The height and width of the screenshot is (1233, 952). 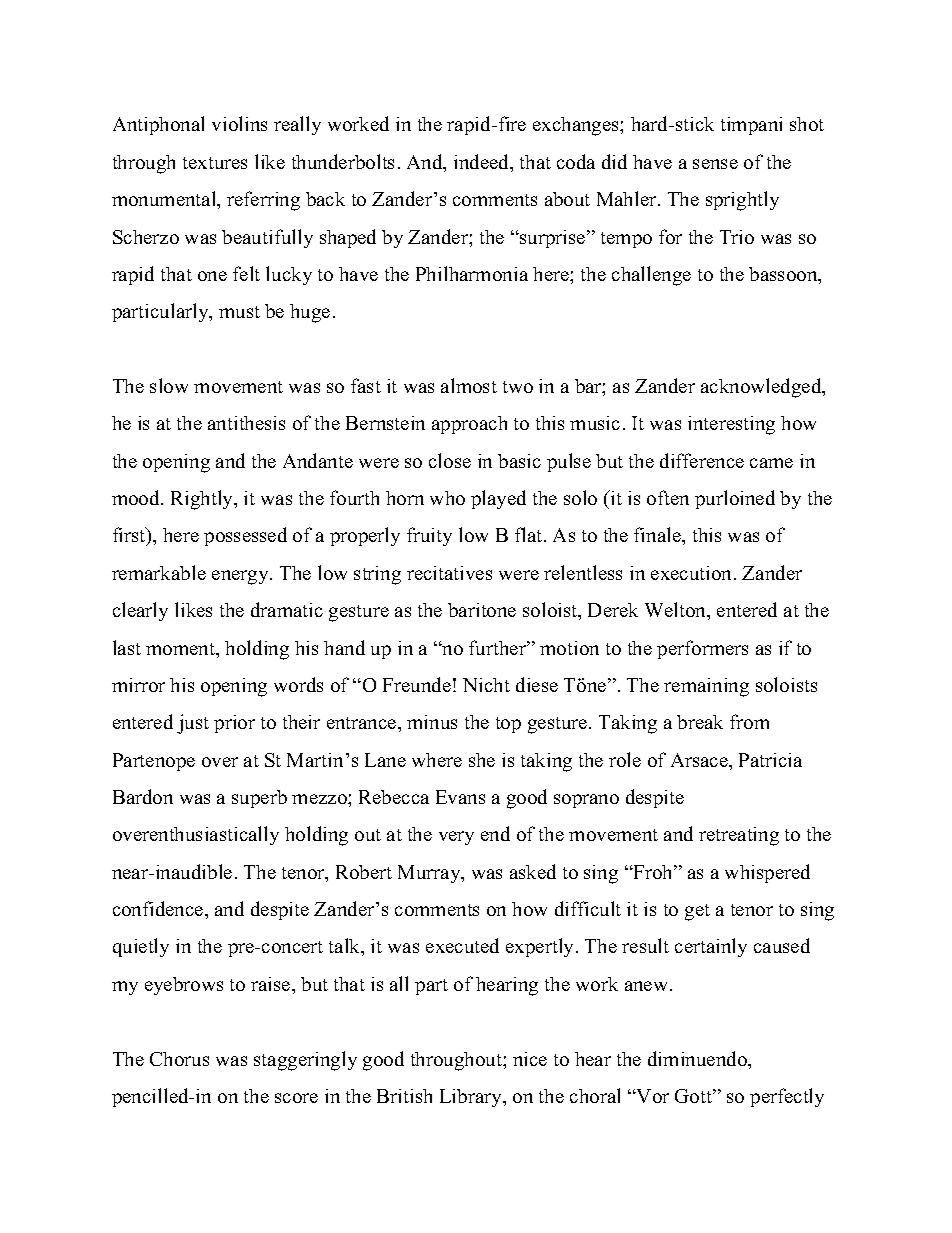 What do you see at coordinates (472, 1098) in the screenshot?
I see `Library` at bounding box center [472, 1098].
